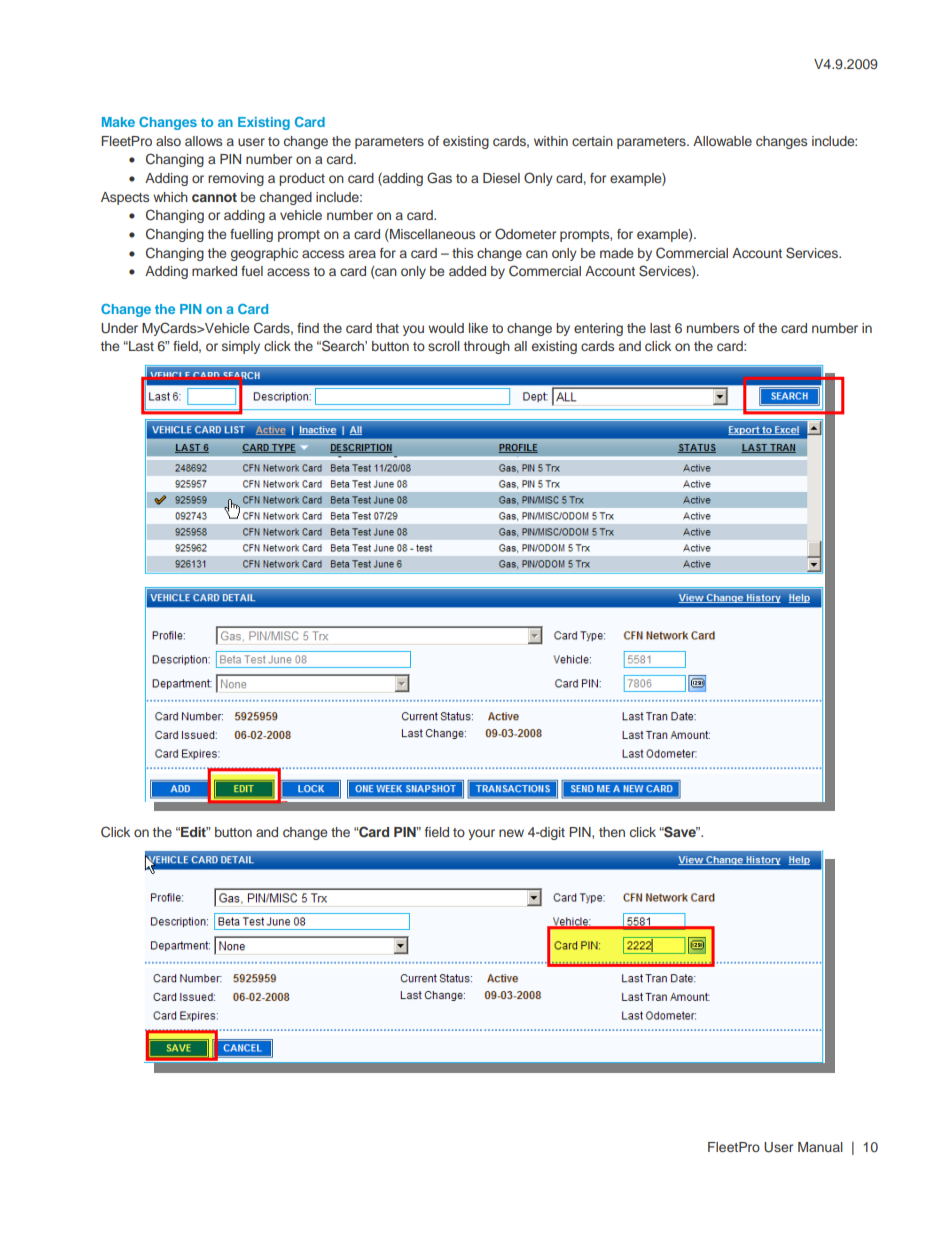 The image size is (952, 1233). What do you see at coordinates (820, 1147) in the image?
I see `Manual` at bounding box center [820, 1147].
